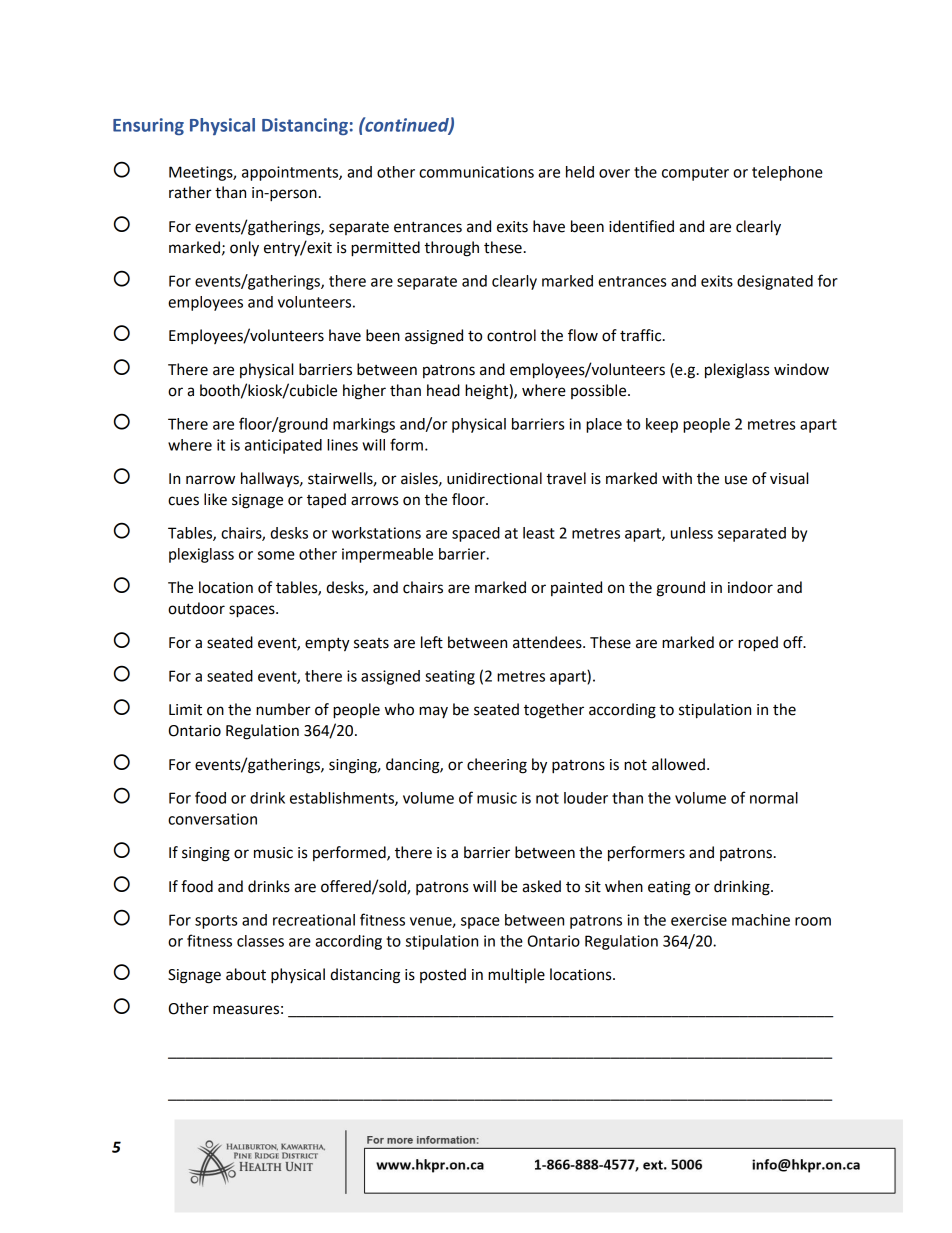  What do you see at coordinates (476, 172) in the page?
I see `communications` at bounding box center [476, 172].
